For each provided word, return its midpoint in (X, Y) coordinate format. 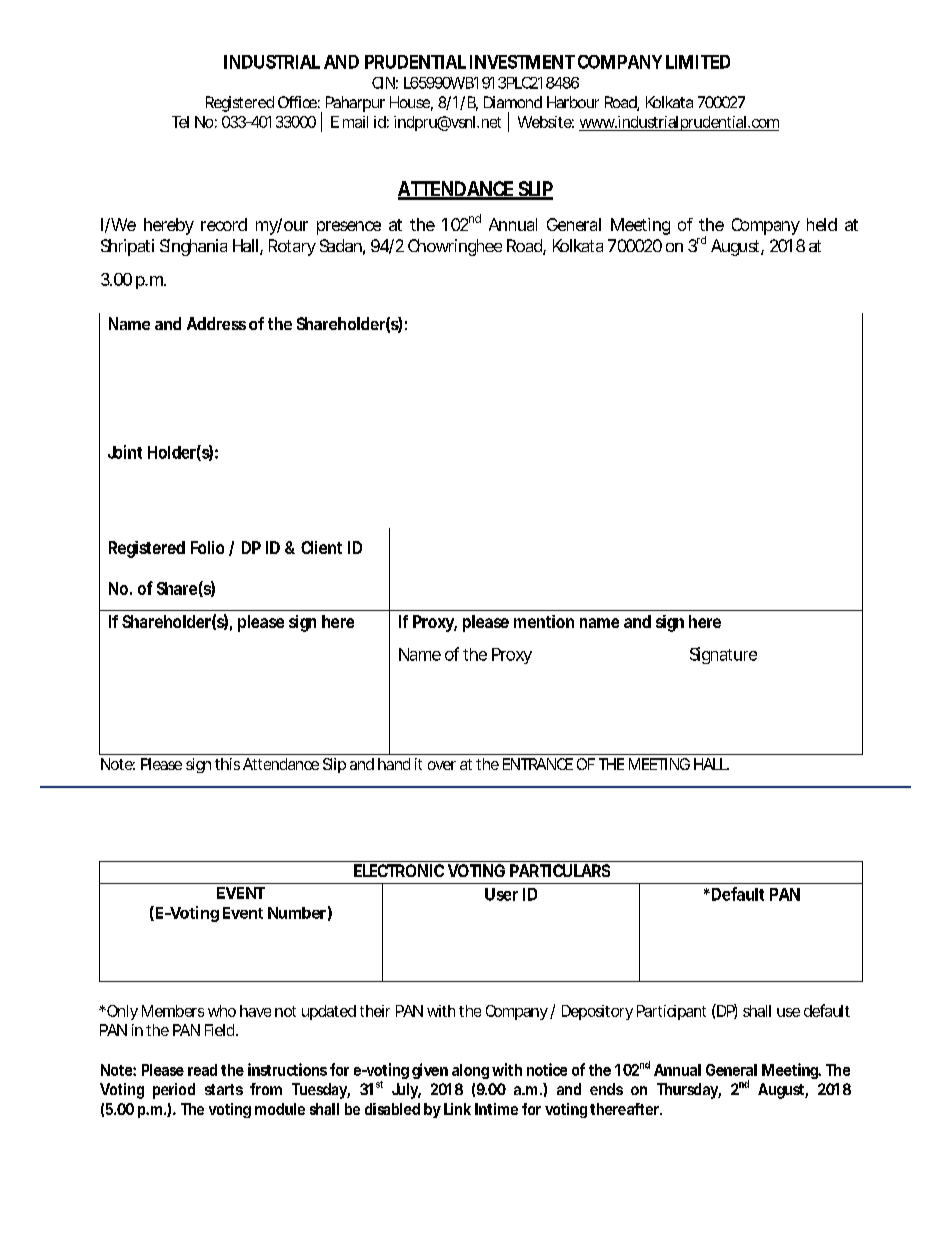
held (822, 224)
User (501, 894)
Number (297, 913)
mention (544, 621)
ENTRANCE (538, 764)
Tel (180, 122)
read (202, 1070)
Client (321, 547)
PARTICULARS (560, 870)
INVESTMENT (522, 62)
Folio (207, 547)
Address (216, 323)
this (227, 764)
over (442, 765)
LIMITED (698, 62)
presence (349, 228)
